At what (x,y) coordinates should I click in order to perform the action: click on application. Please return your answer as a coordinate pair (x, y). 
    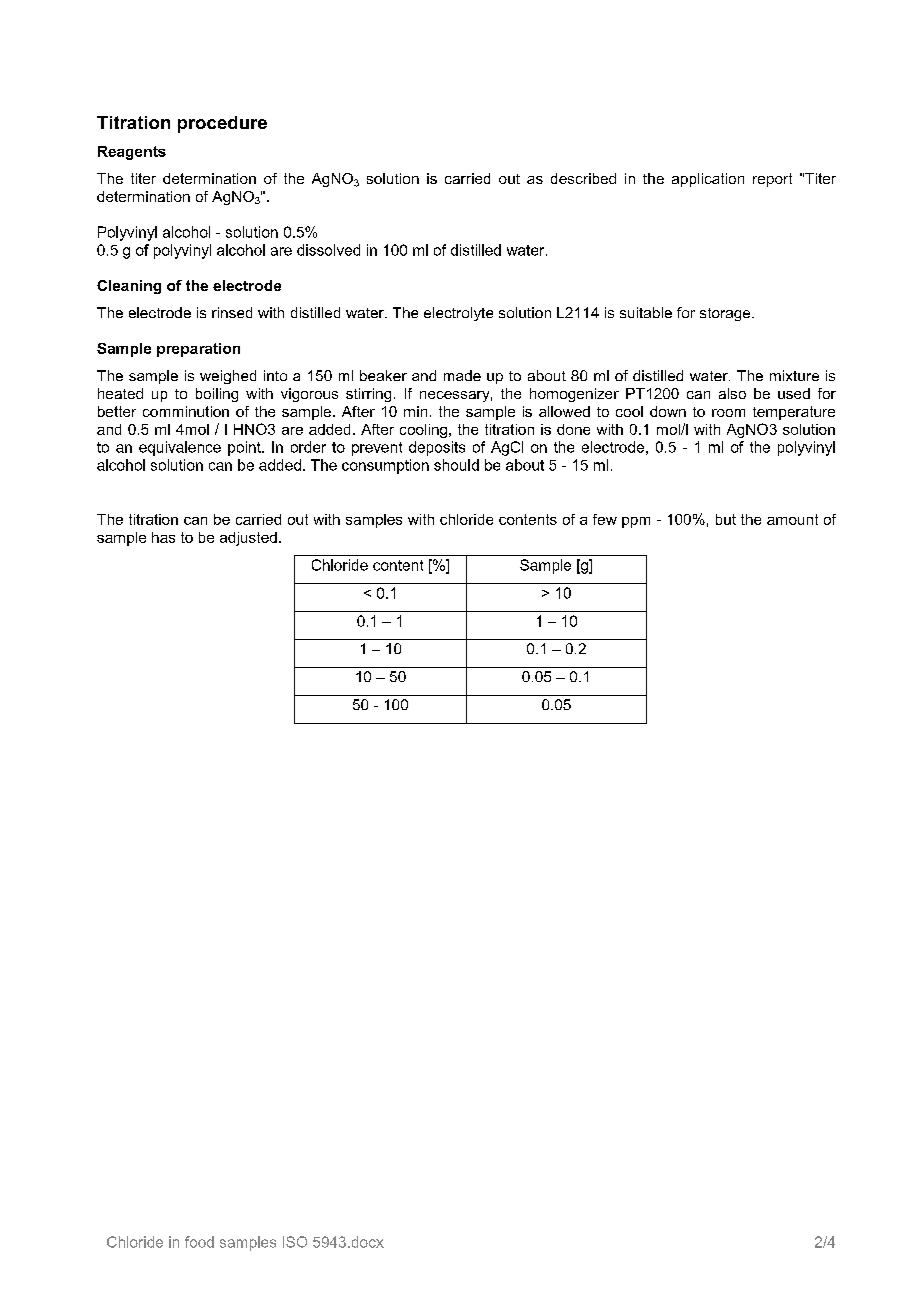
    Looking at the image, I should click on (708, 180).
